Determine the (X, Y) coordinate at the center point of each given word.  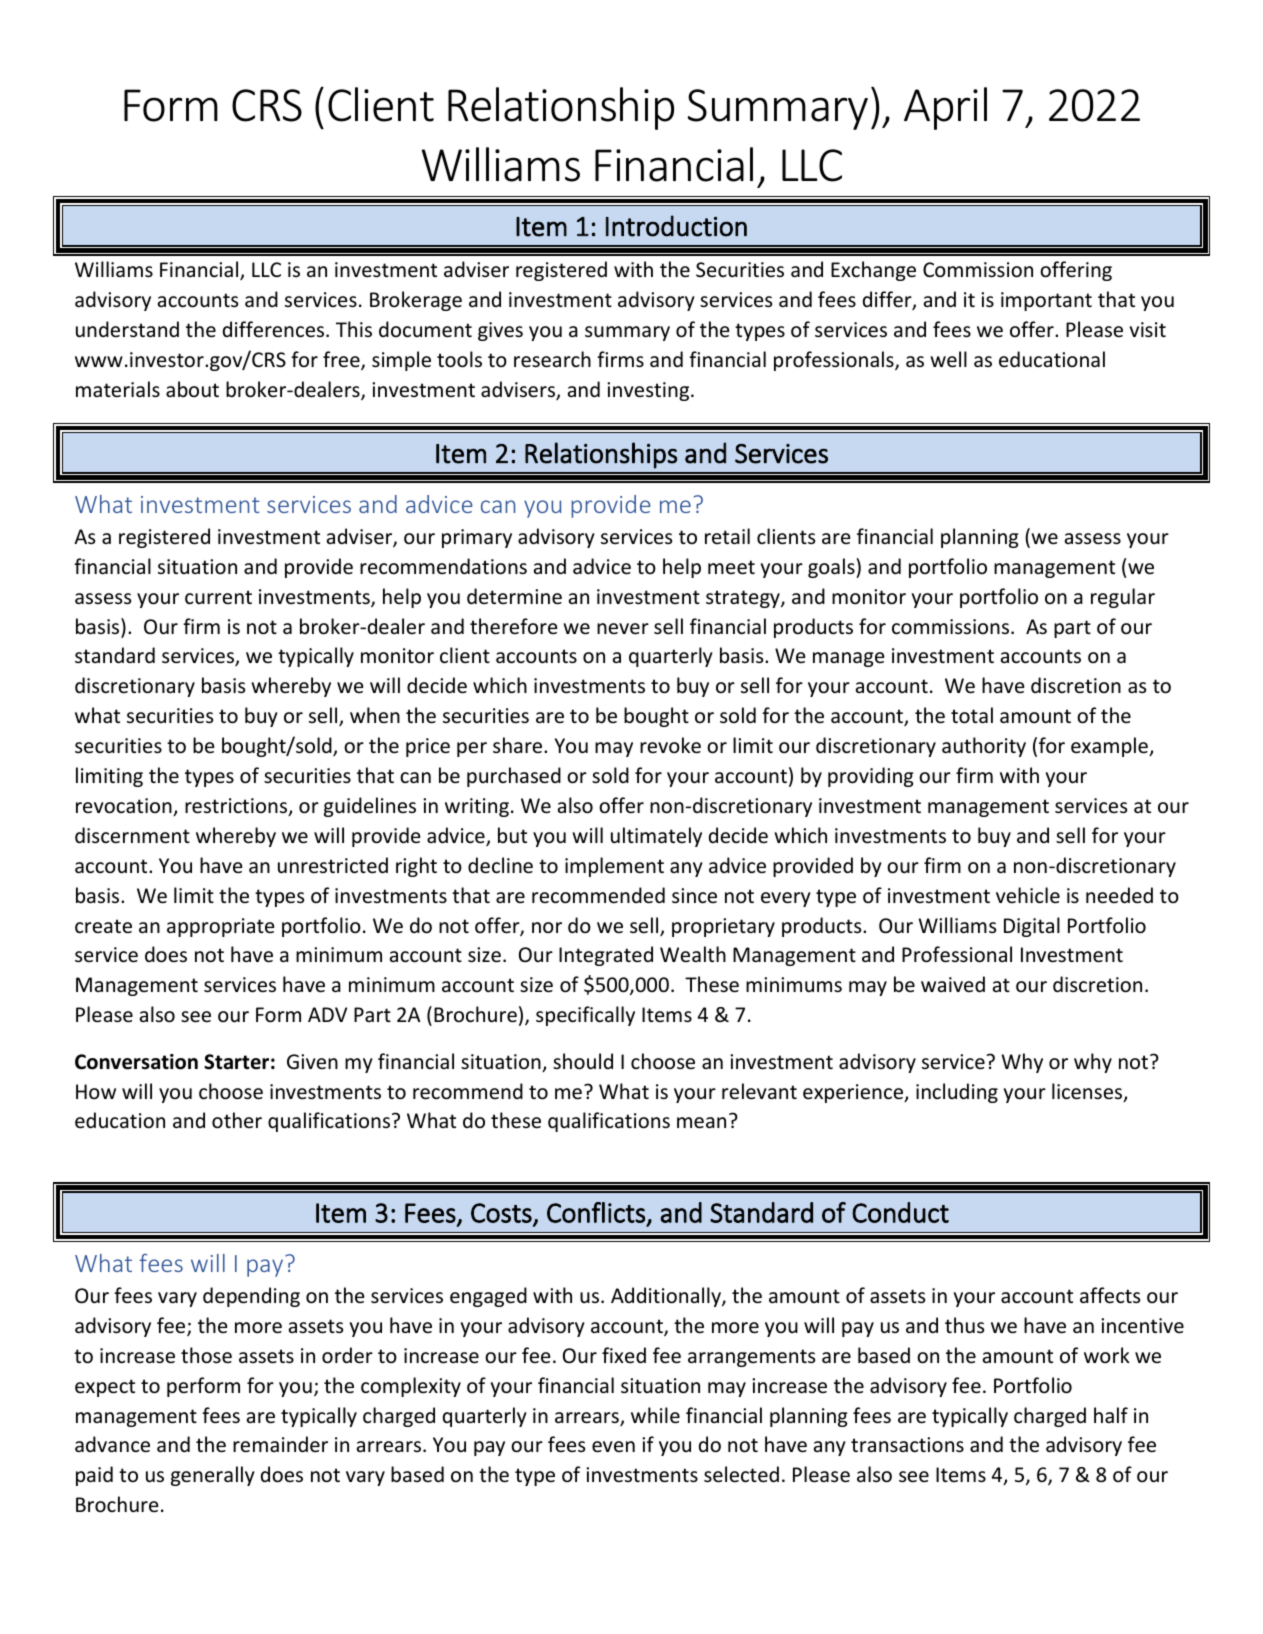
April (945, 108)
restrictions (237, 807)
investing (649, 391)
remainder (280, 1444)
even (613, 1447)
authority (984, 747)
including (957, 1093)
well (948, 359)
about (192, 389)
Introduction (676, 226)
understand (127, 329)
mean (701, 1123)
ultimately (656, 837)
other (237, 1120)
